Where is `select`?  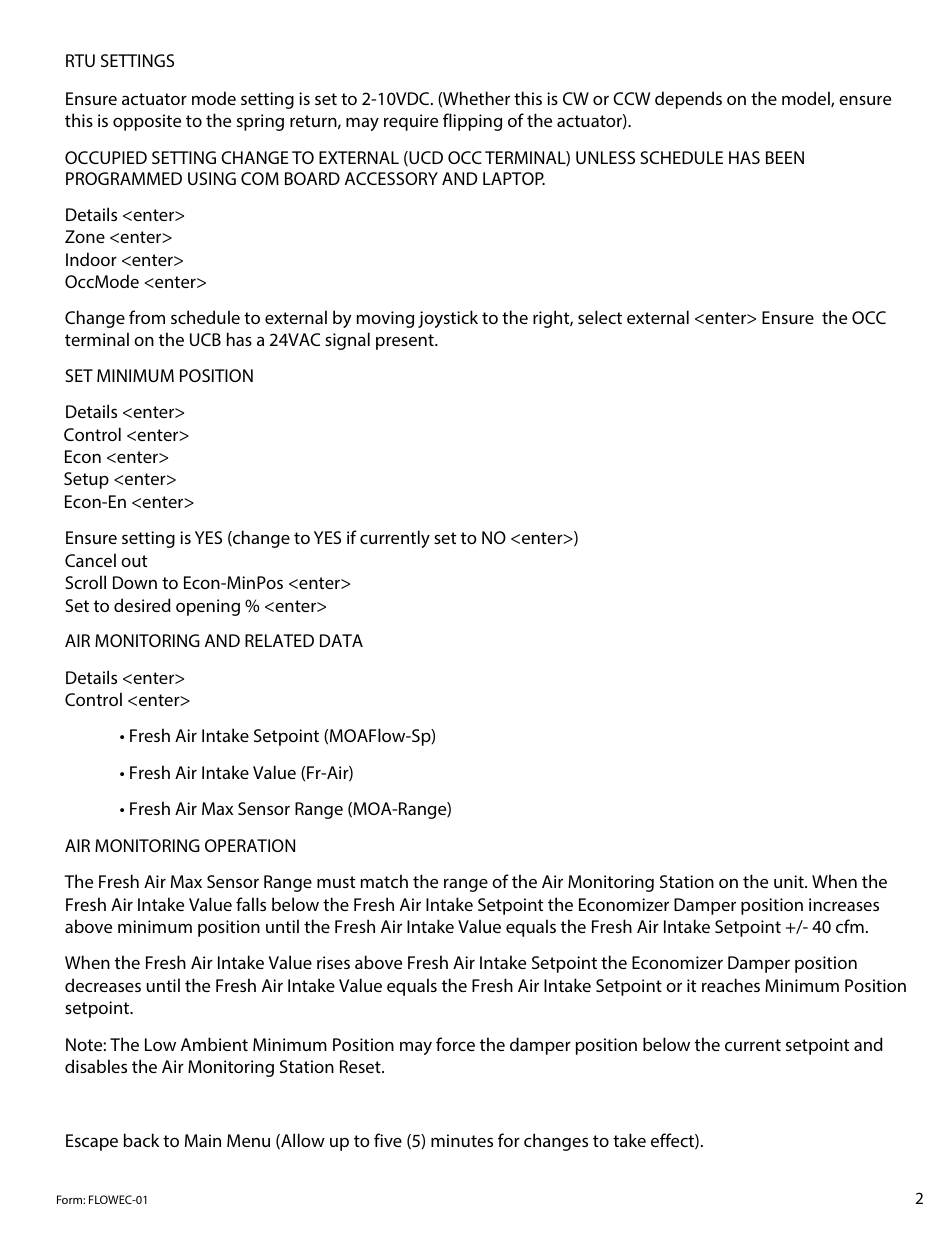
select is located at coordinates (600, 317).
